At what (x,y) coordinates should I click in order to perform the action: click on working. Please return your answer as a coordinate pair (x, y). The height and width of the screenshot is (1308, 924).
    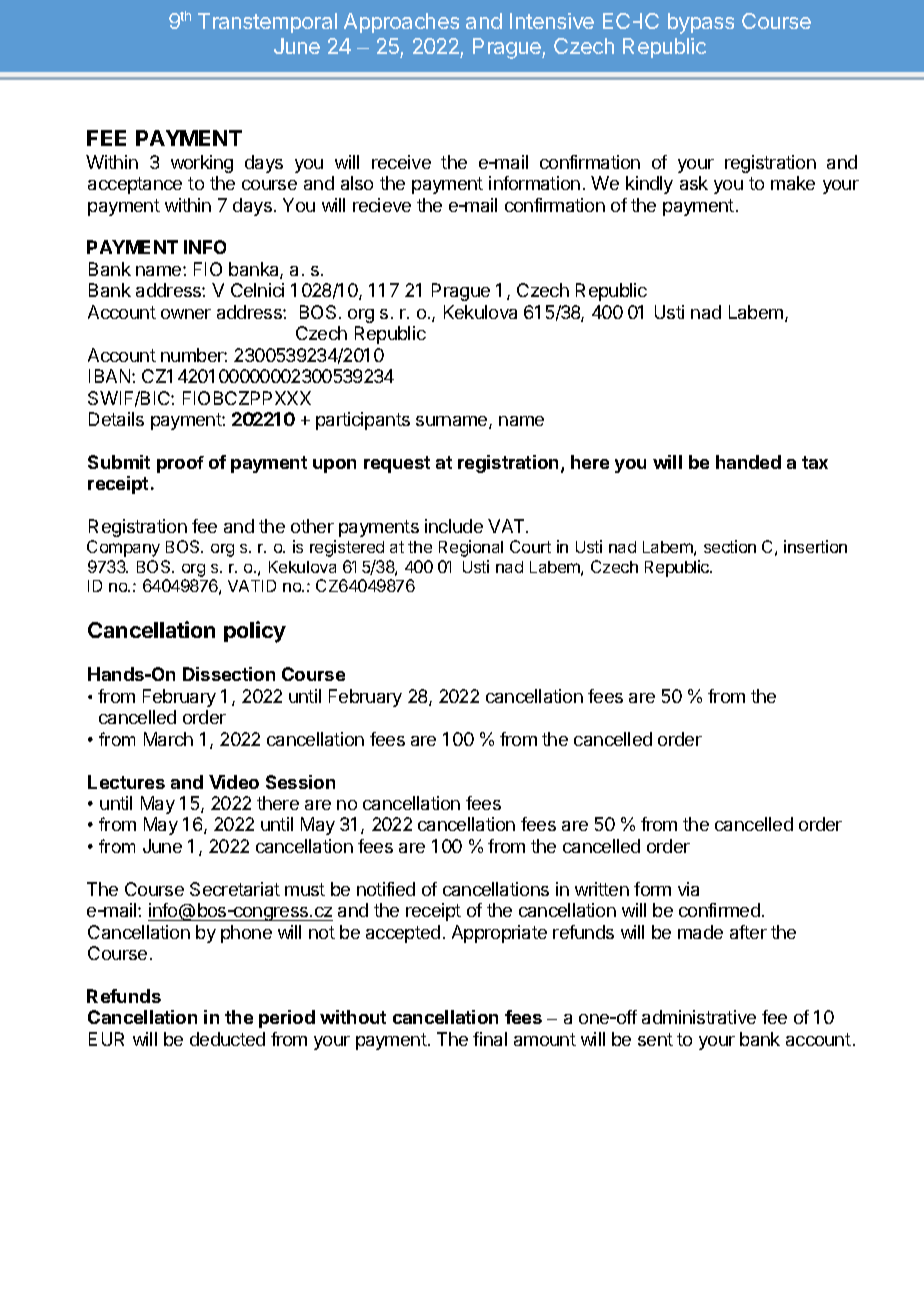
    Looking at the image, I should click on (202, 164).
